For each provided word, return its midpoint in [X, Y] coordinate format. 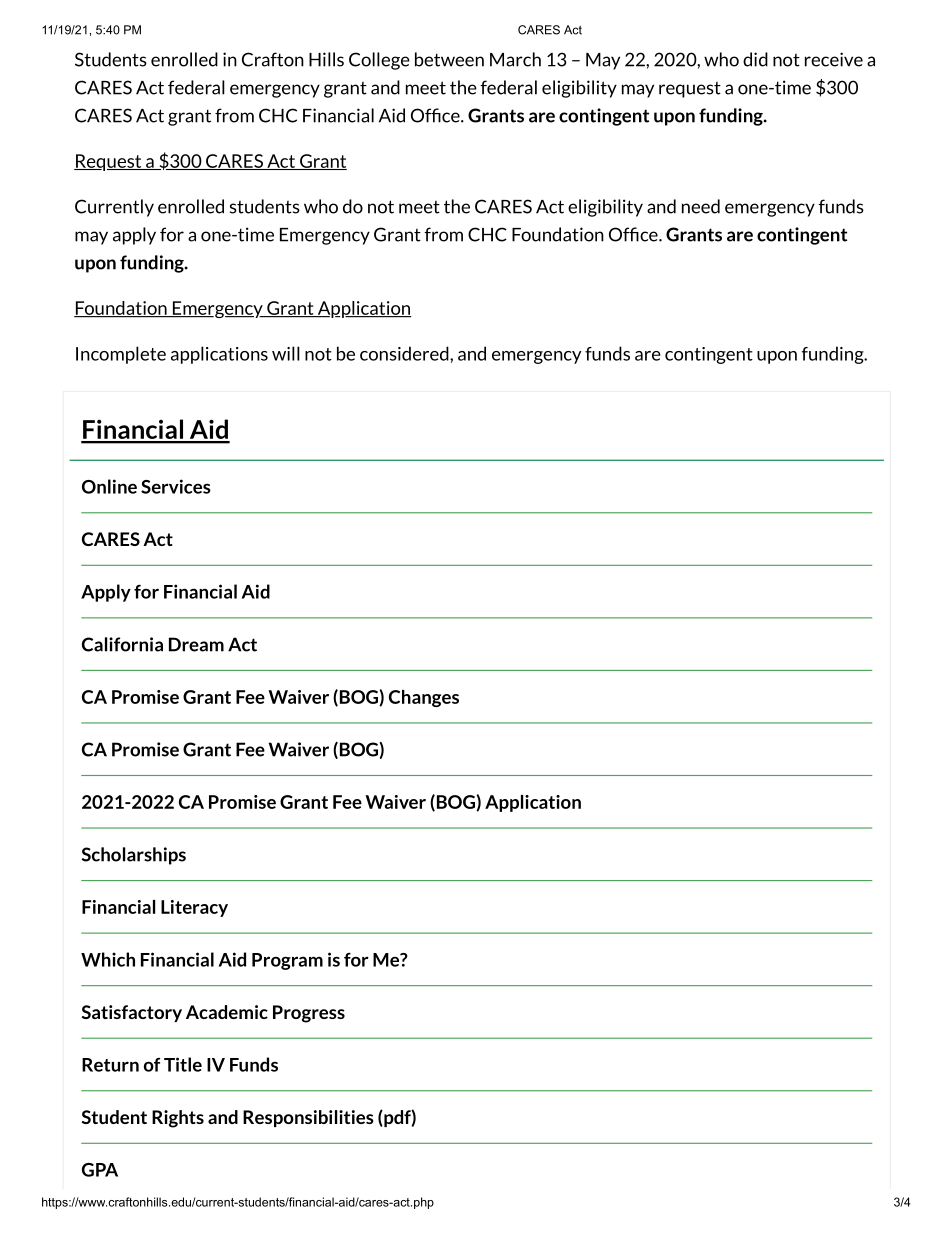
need [701, 206]
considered [405, 353]
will [286, 353]
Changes [424, 698]
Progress [309, 1014]
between [449, 59]
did [755, 59]
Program [287, 961]
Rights [178, 1119]
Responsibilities [308, 1118]
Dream [196, 644]
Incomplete [121, 355]
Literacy [194, 908]
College [379, 61]
